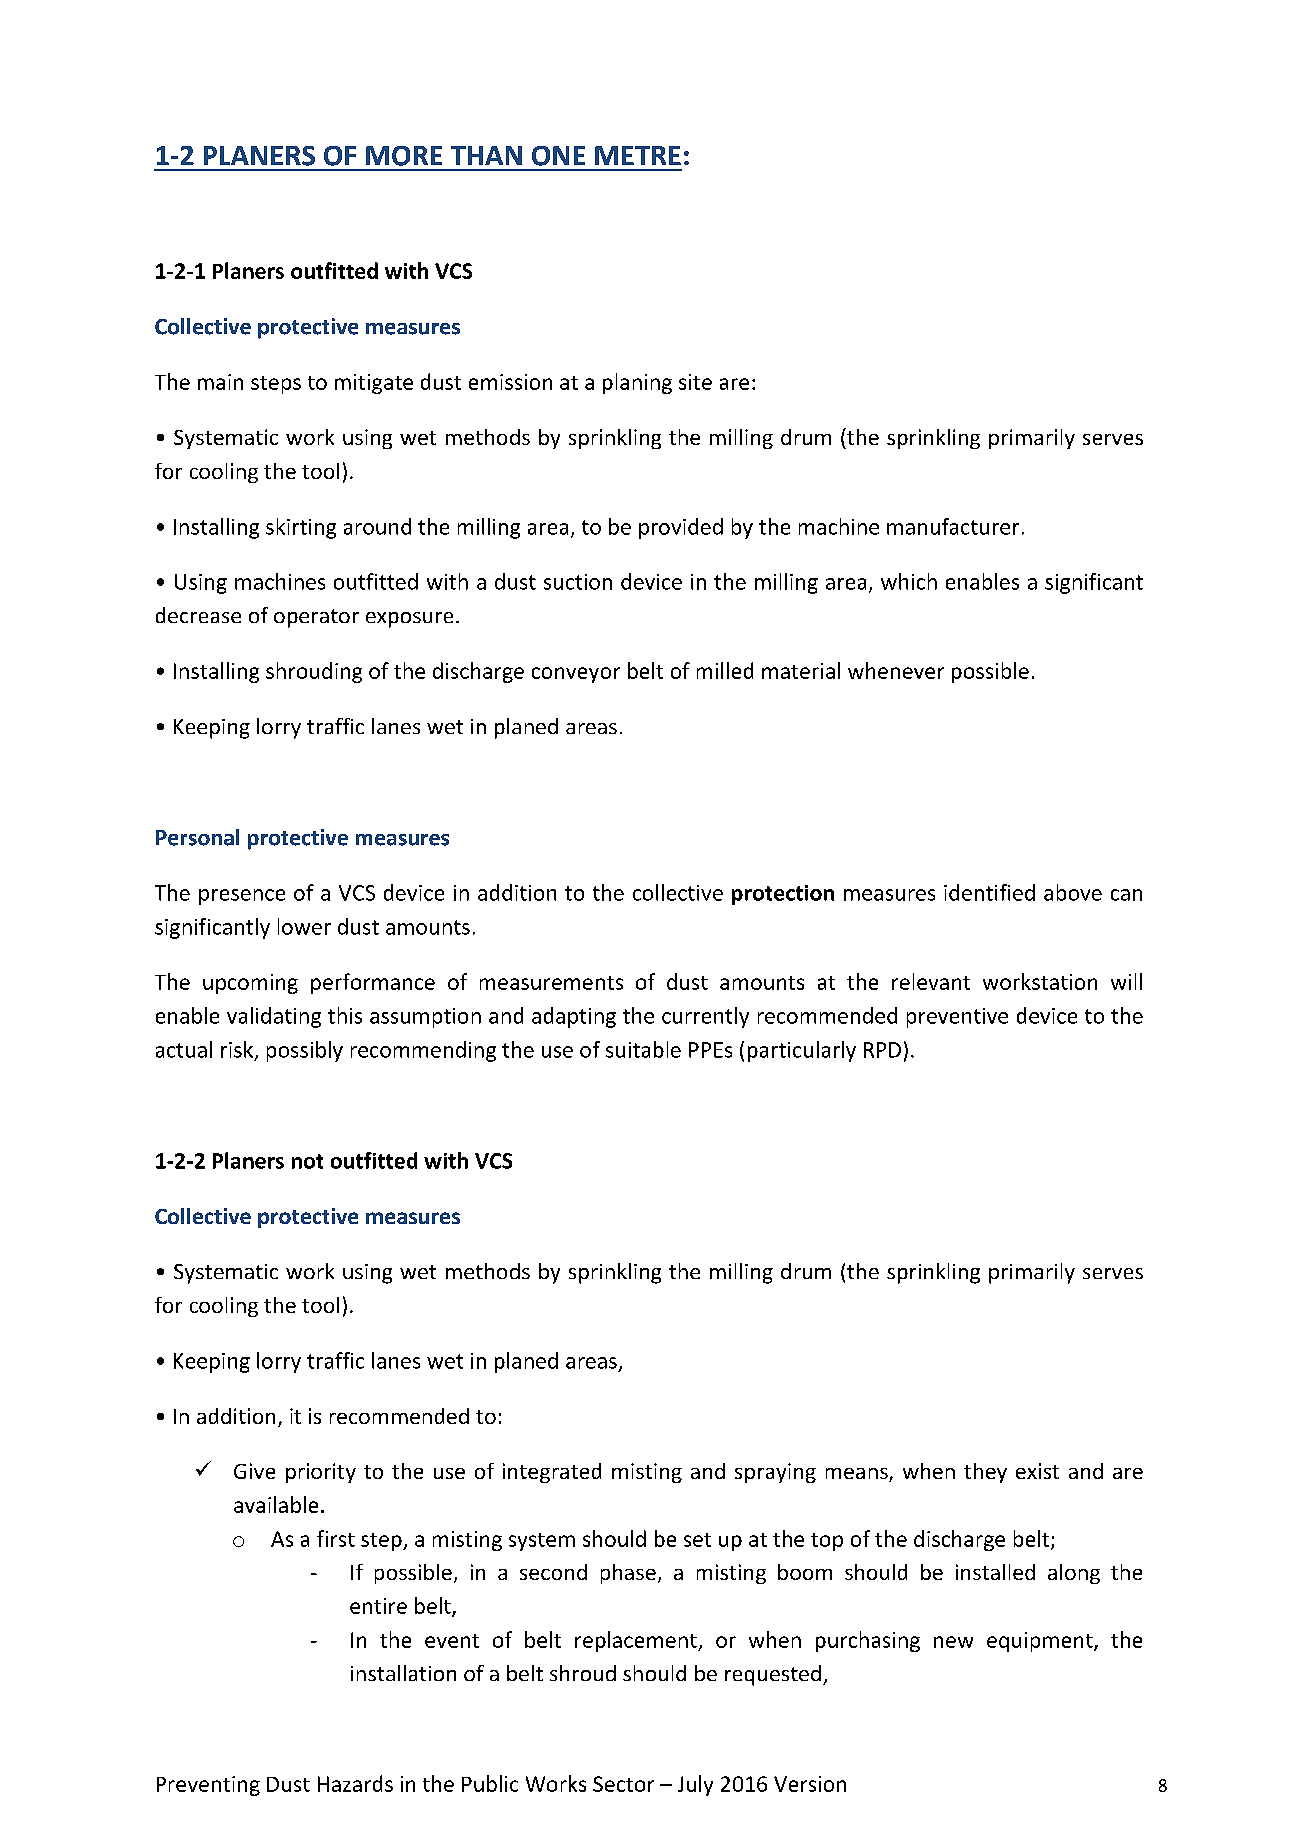 Image resolution: width=1298 pixels, height=1836 pixels. Describe the element at coordinates (909, 581) in the image. I see `which` at that location.
